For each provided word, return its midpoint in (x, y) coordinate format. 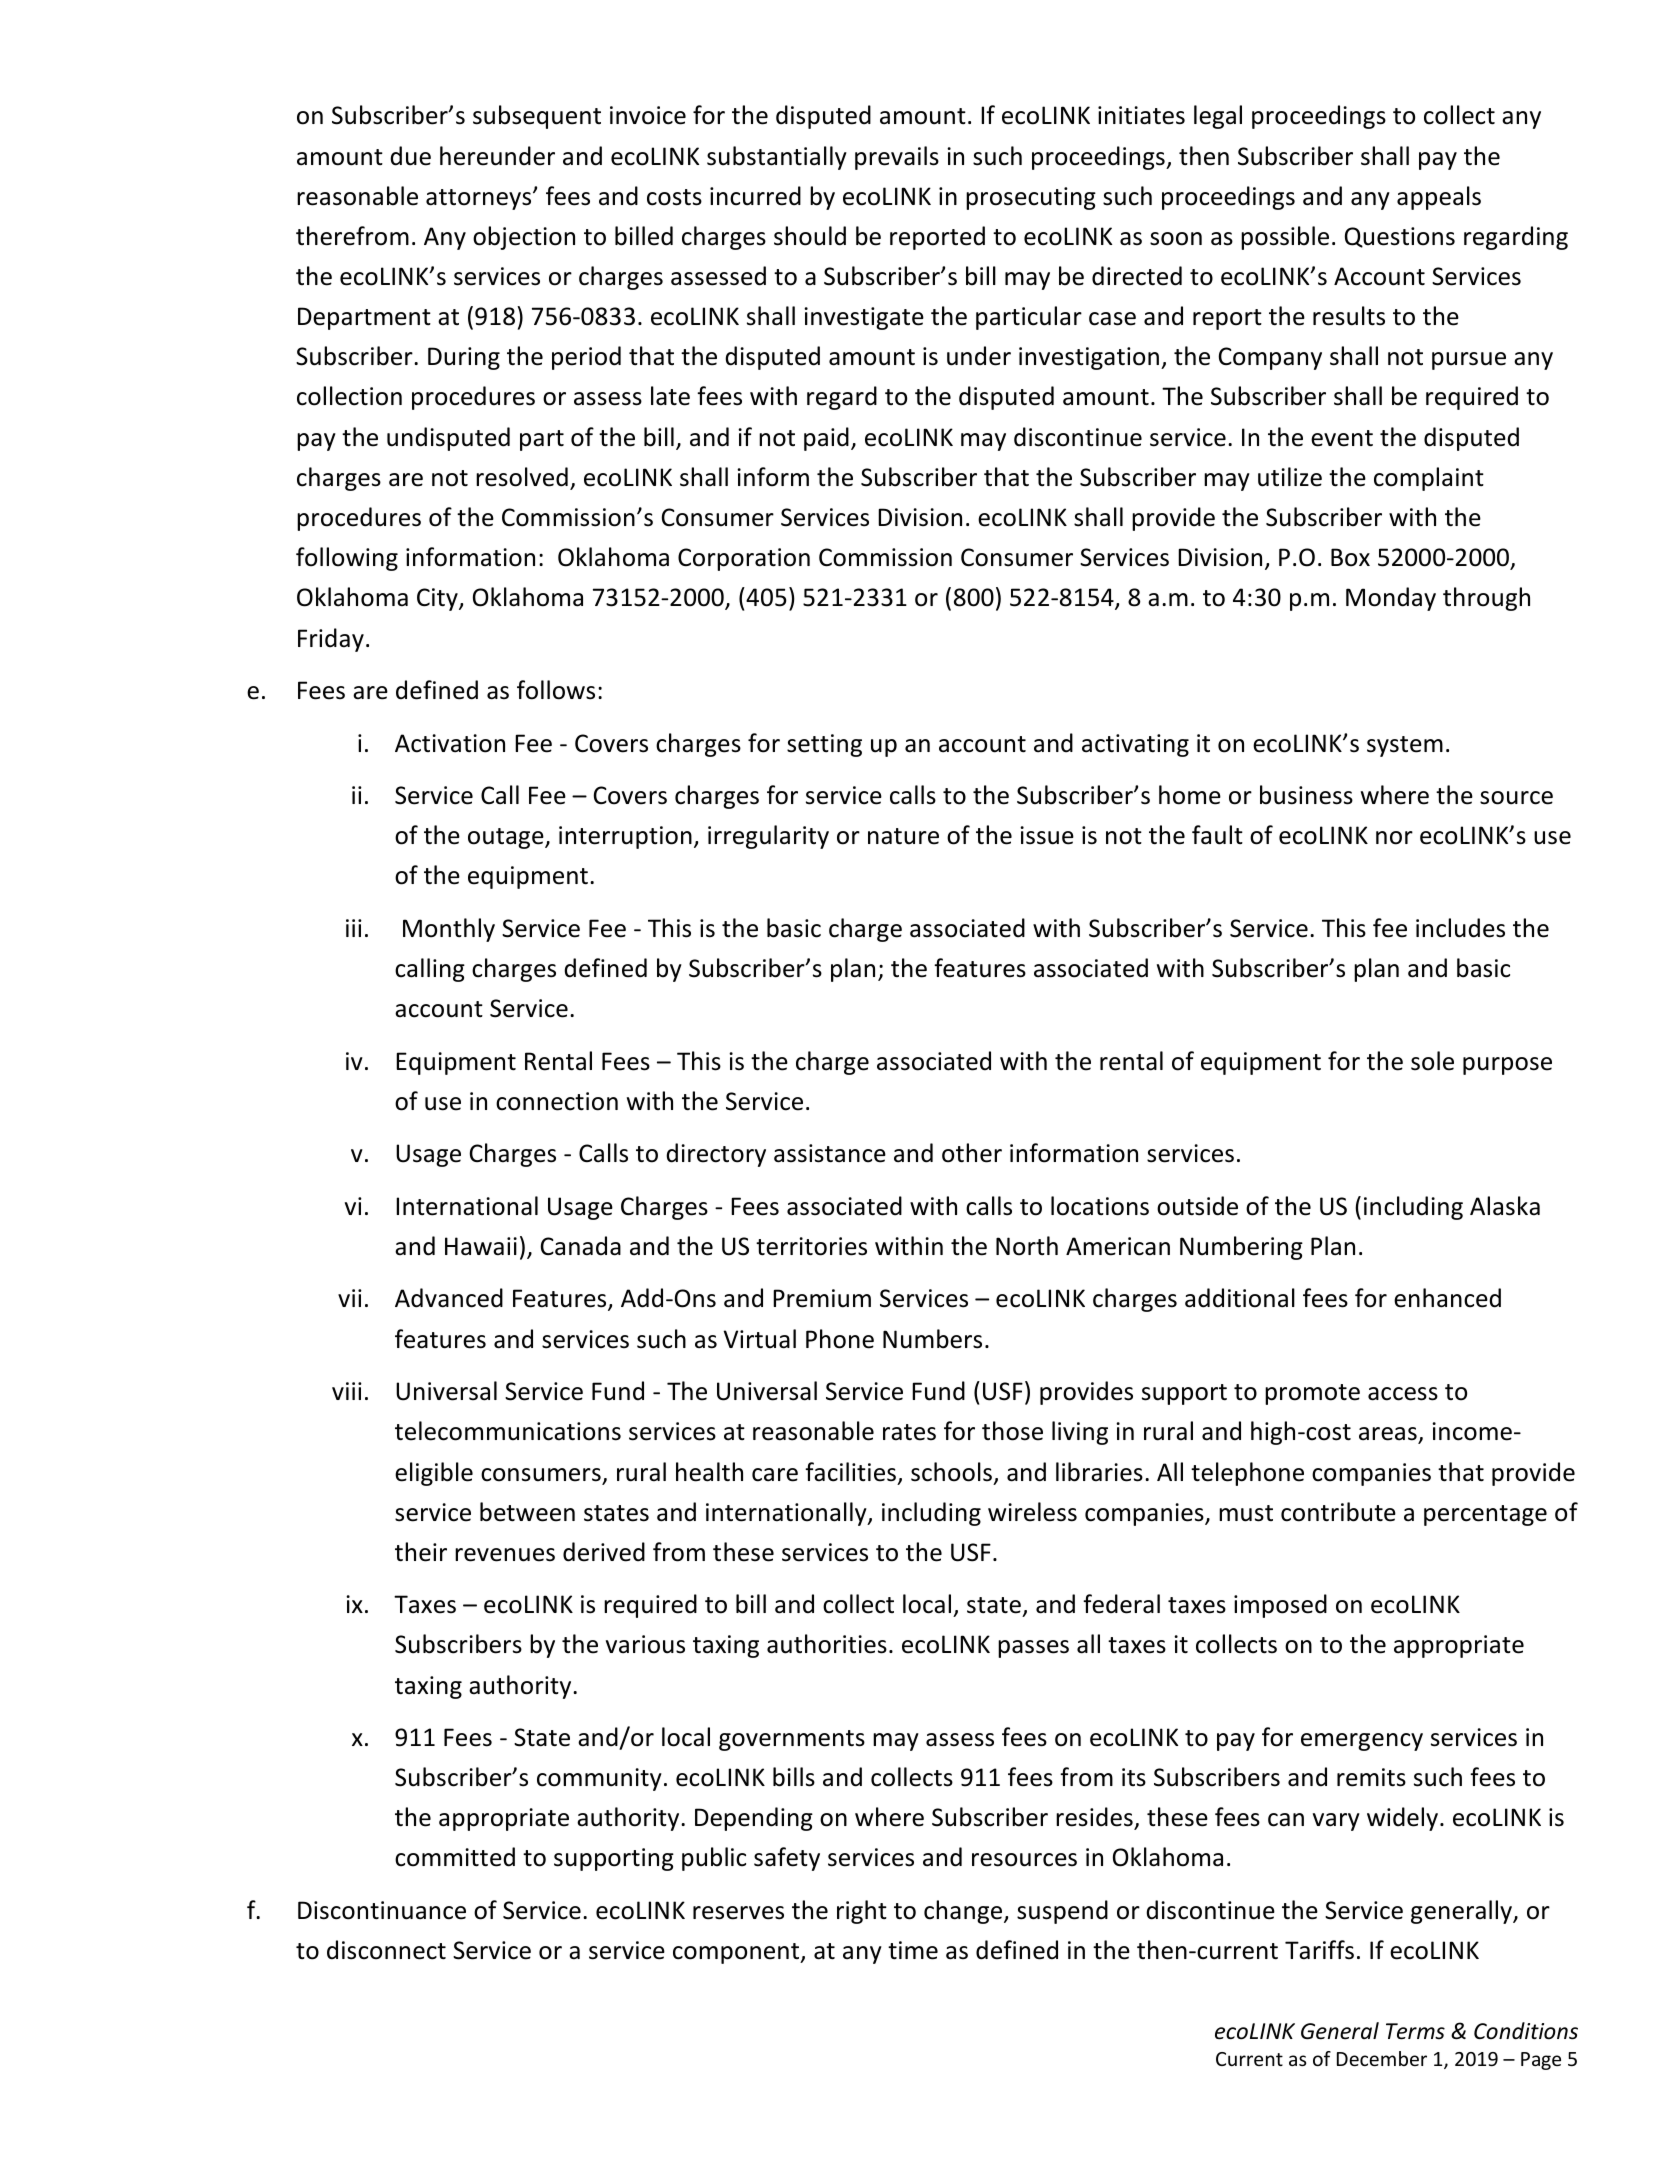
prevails (897, 158)
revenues (505, 1555)
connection (557, 1101)
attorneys (480, 199)
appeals (1439, 198)
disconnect (386, 1950)
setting (824, 745)
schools (951, 1472)
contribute (1338, 1512)
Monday (1391, 599)
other (972, 1153)
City (438, 599)
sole (1432, 1061)
